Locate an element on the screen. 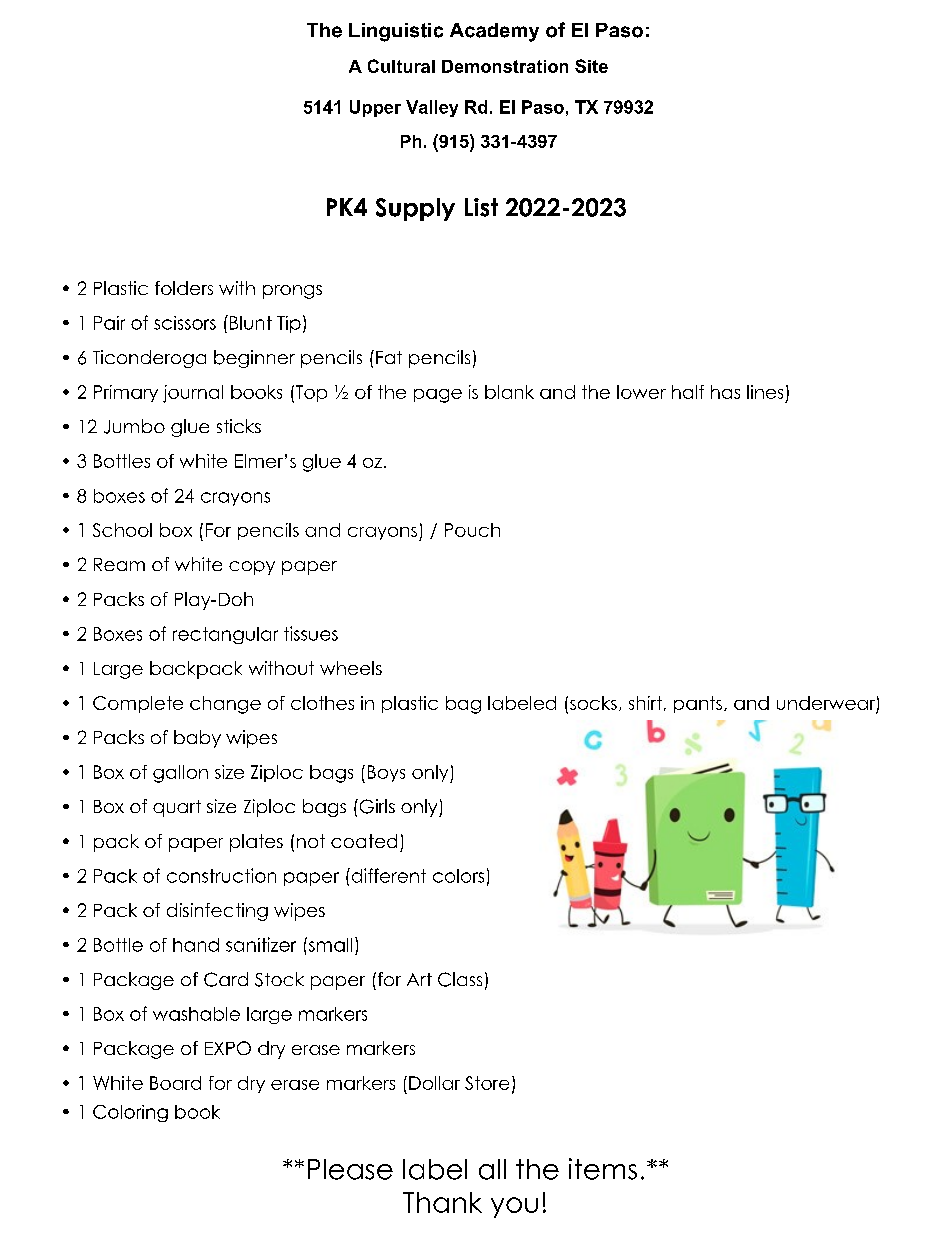 The width and height of the screenshot is (952, 1233). Upper is located at coordinates (375, 108).
